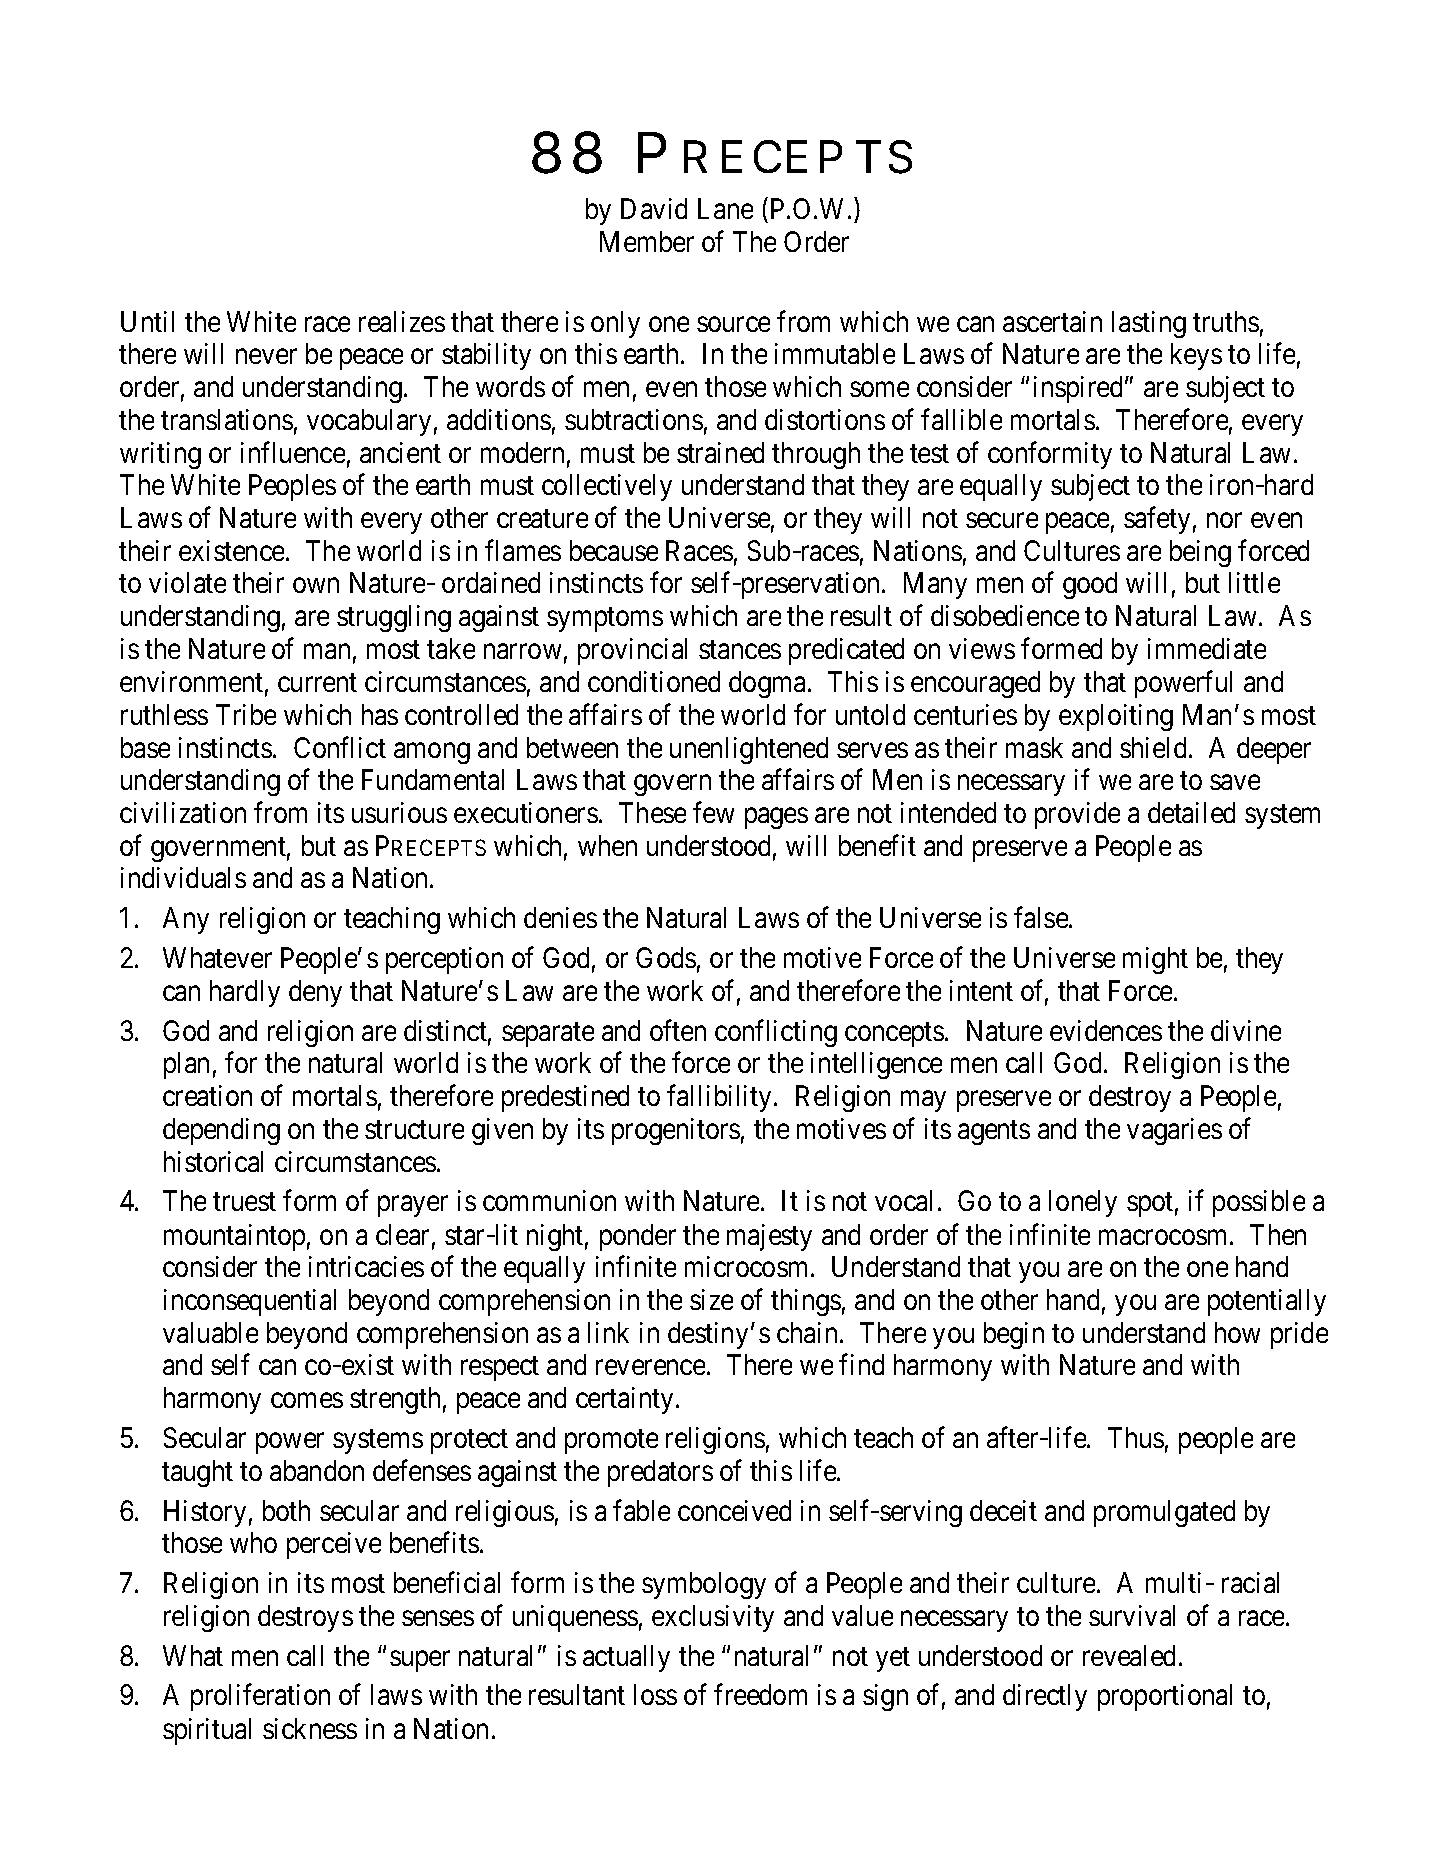  I want to click on sickness, so click(310, 1728).
